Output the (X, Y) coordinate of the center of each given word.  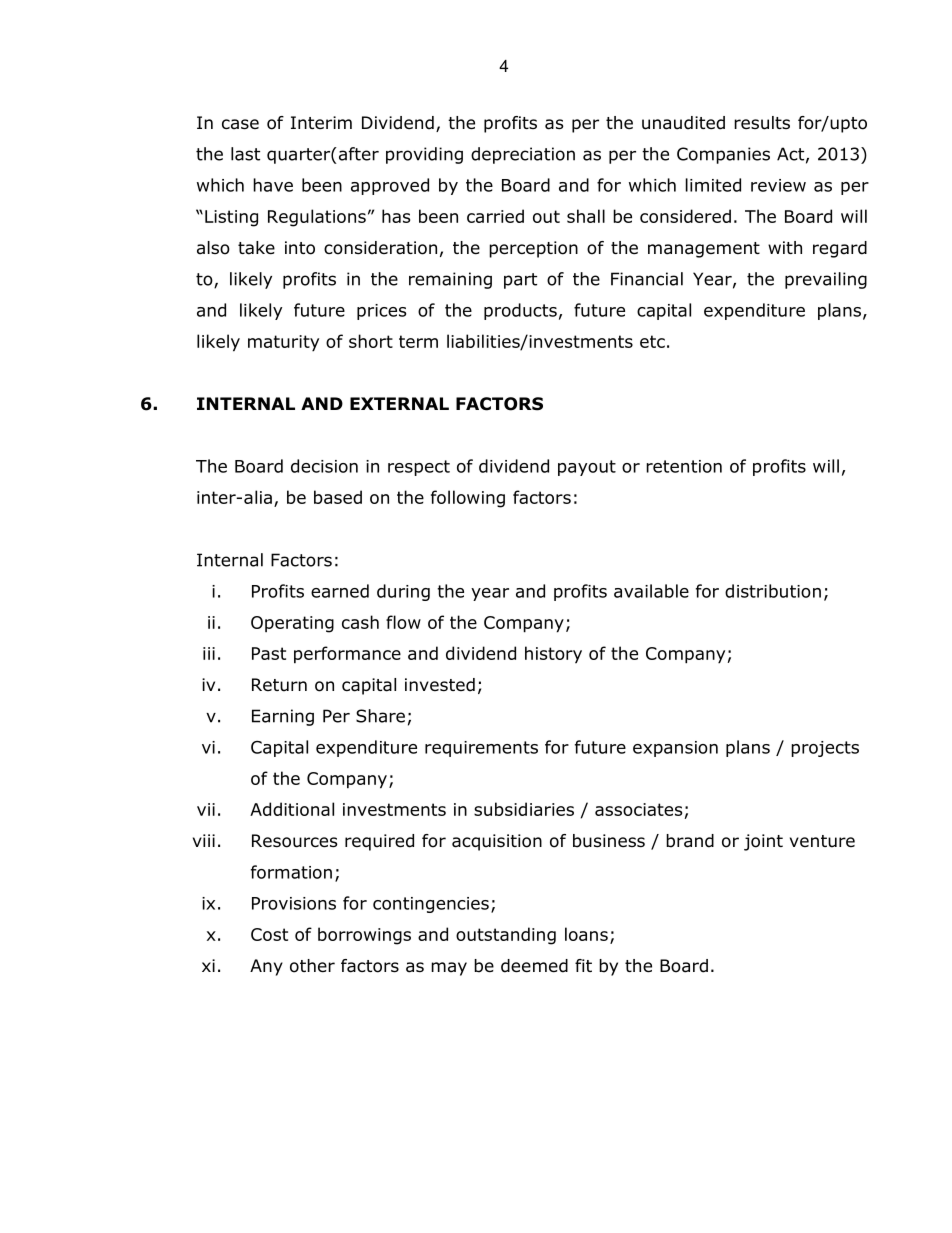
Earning (283, 717)
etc (652, 341)
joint (763, 842)
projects (825, 749)
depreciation (523, 155)
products (520, 311)
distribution (773, 591)
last (245, 154)
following (468, 499)
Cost (269, 934)
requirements (481, 749)
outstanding (506, 936)
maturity (283, 343)
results (762, 123)
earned (340, 591)
